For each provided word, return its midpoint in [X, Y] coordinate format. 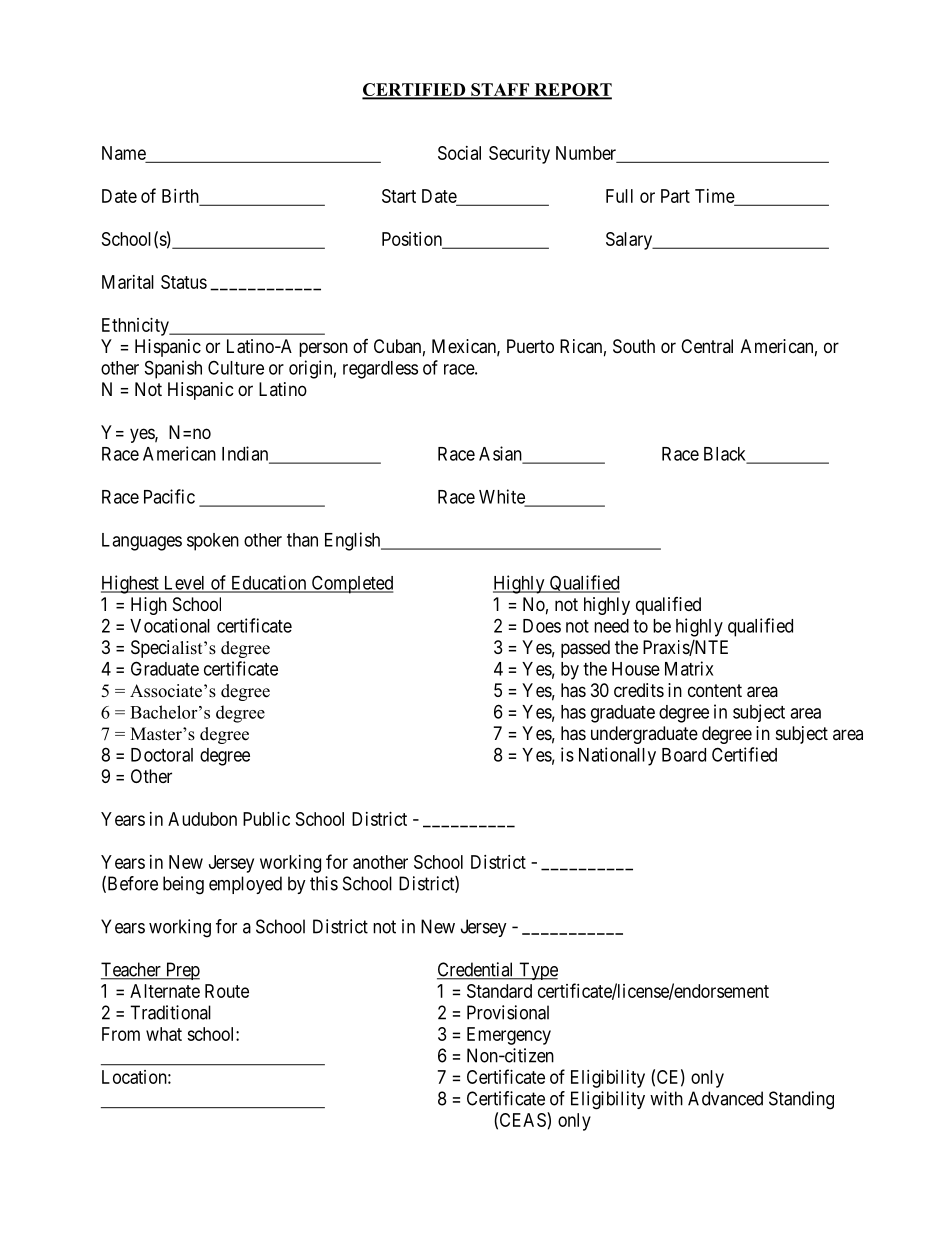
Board [684, 755]
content [715, 690]
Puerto [530, 346]
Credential [477, 970]
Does [542, 626]
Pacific [169, 496]
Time [715, 197]
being [183, 885]
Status [184, 282]
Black [726, 455]
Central [707, 346]
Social [459, 153]
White [503, 497]
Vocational [170, 625]
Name [124, 153]
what [164, 1034]
